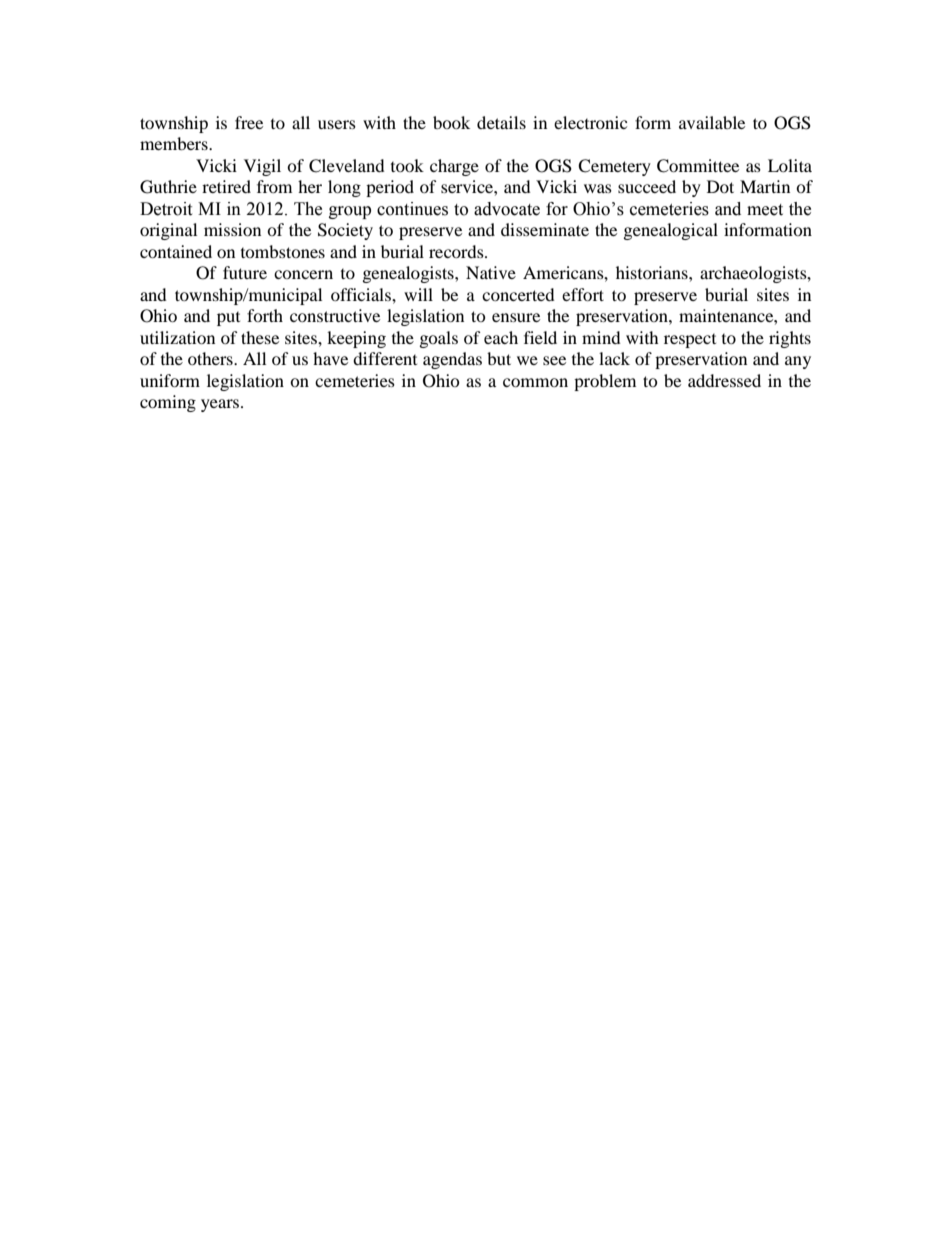  Describe the element at coordinates (516, 317) in the image. I see `ensure` at that location.
